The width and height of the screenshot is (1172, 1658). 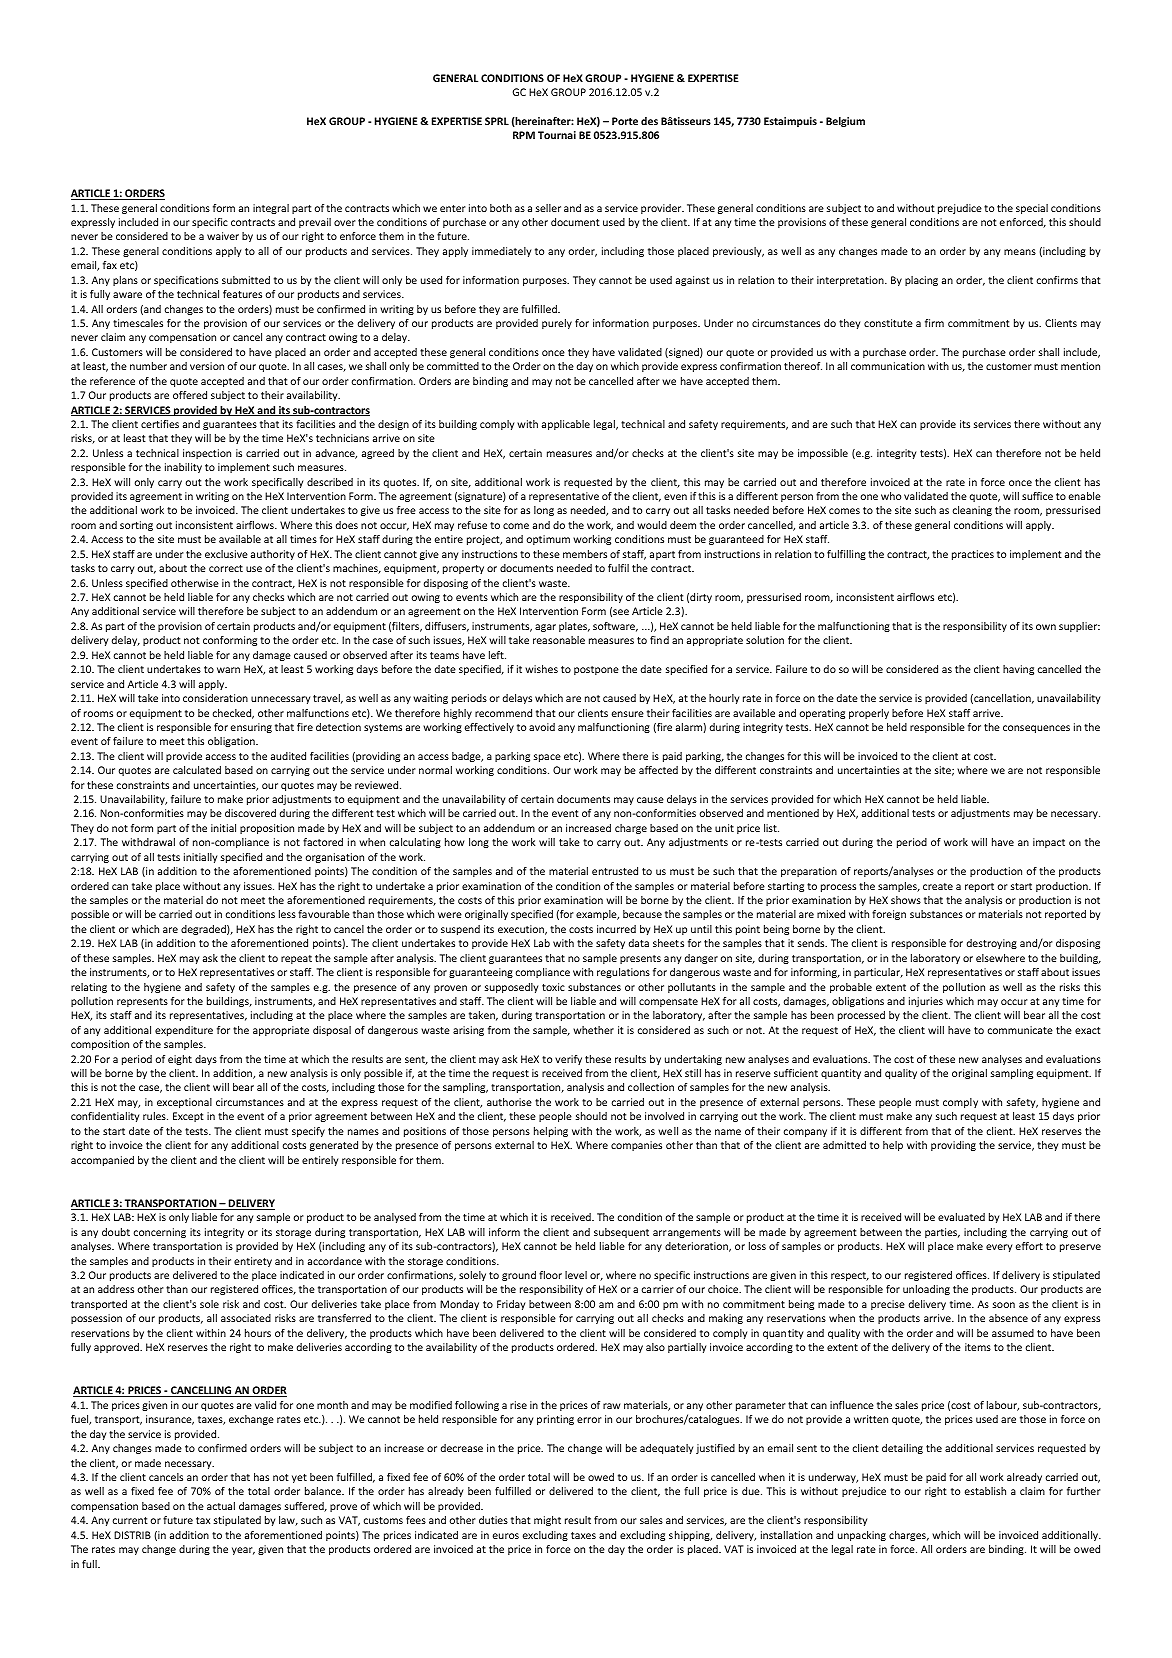 I want to click on seller, so click(x=548, y=208).
